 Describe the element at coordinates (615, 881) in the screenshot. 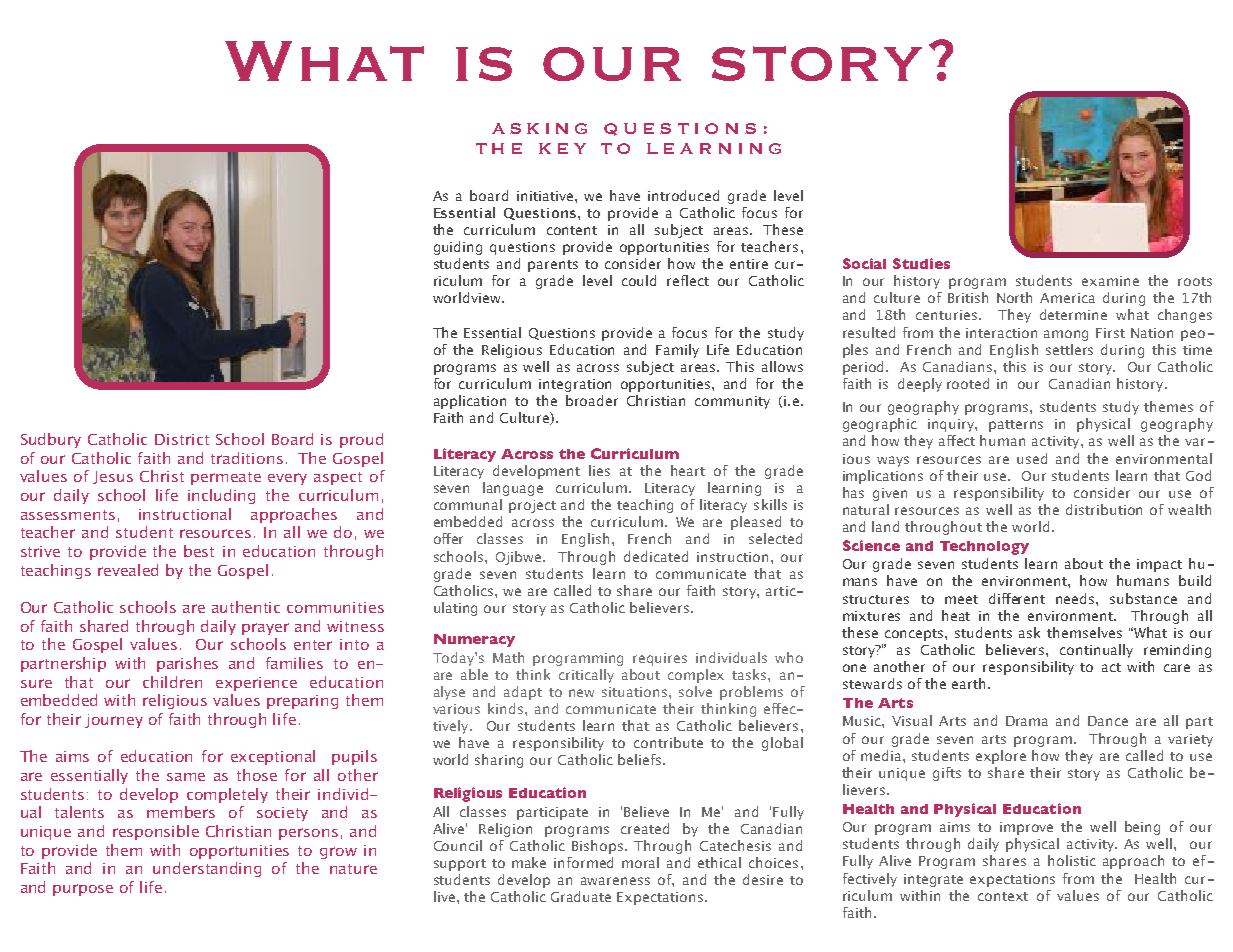

I see `awareness` at that location.
